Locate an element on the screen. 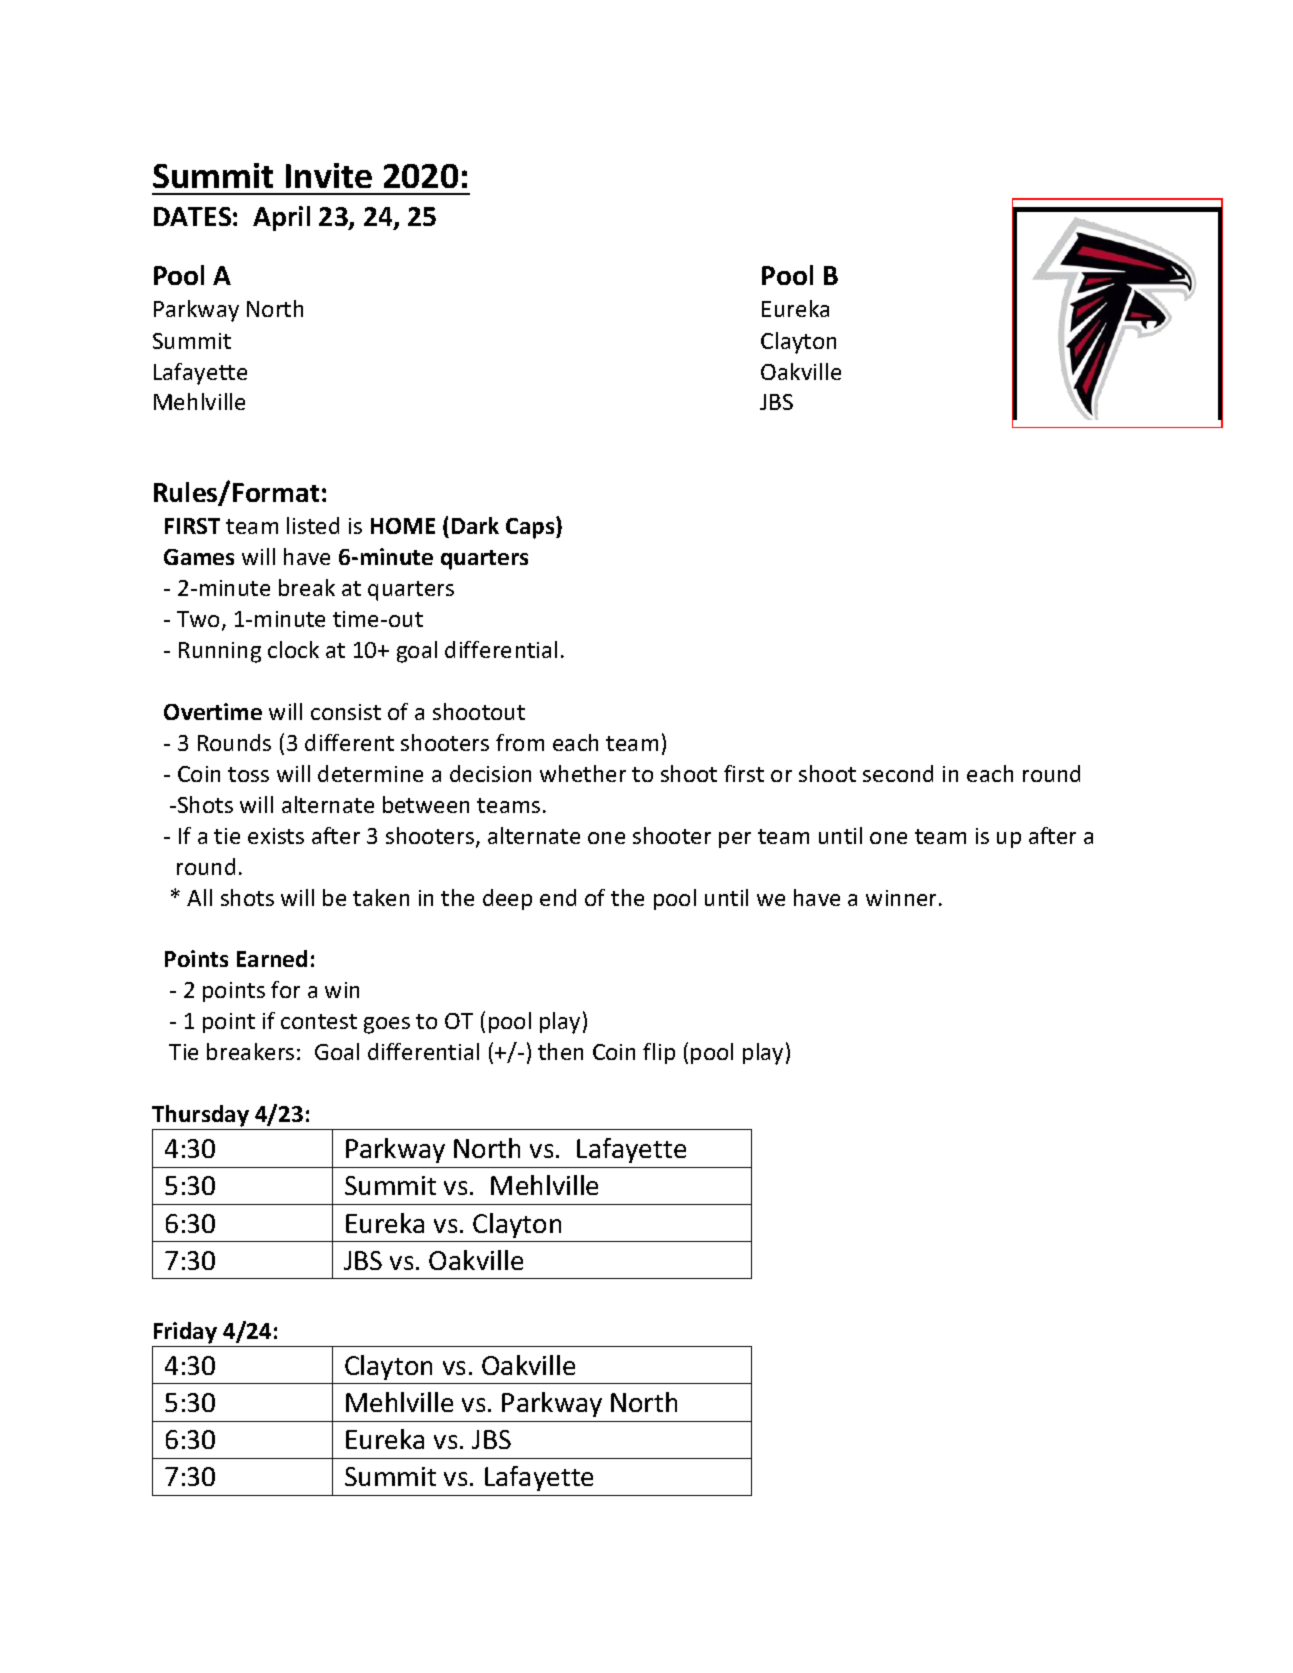 The width and height of the screenshot is (1293, 1673). Caps is located at coordinates (531, 528).
